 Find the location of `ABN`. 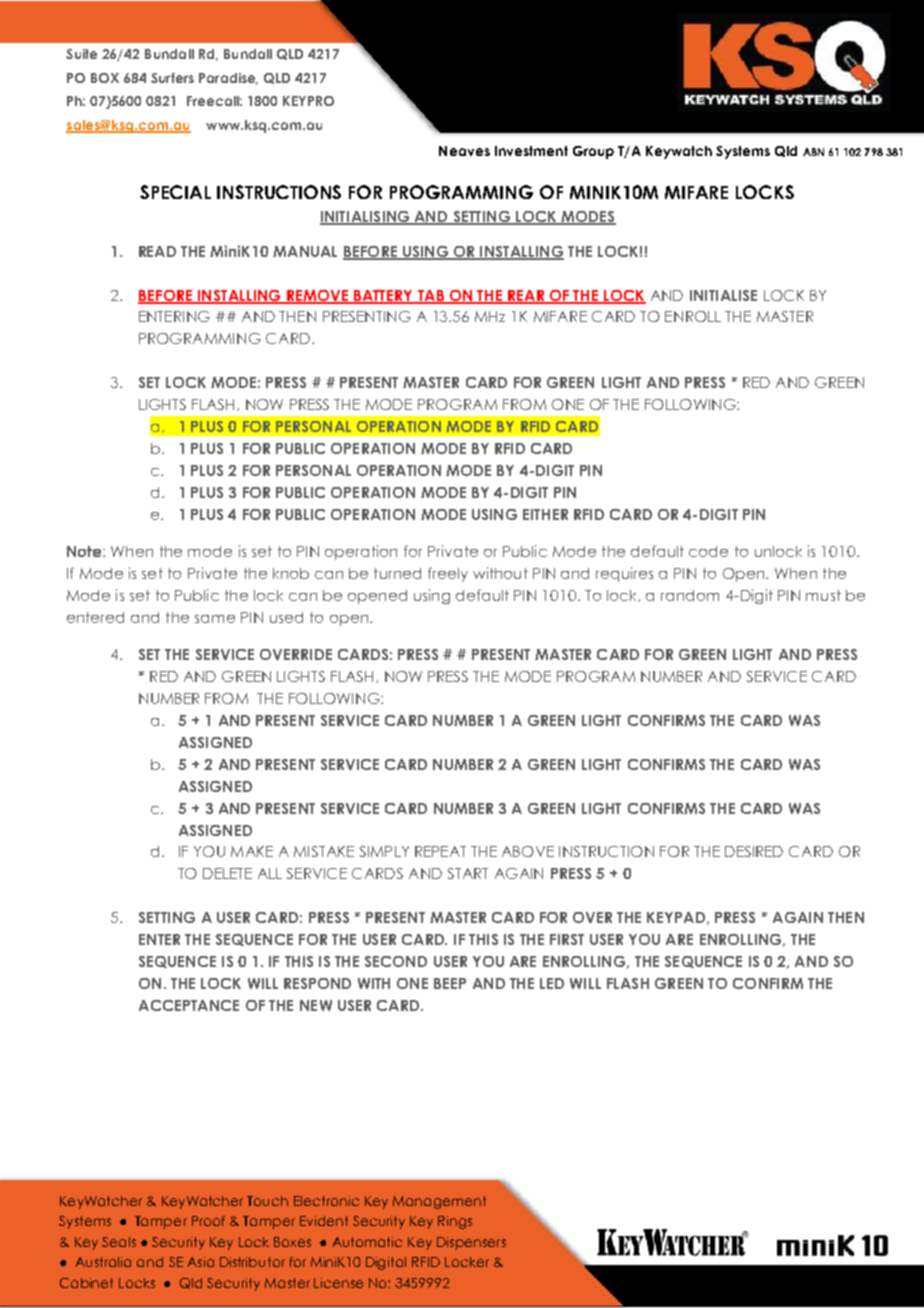

ABN is located at coordinates (813, 152).
